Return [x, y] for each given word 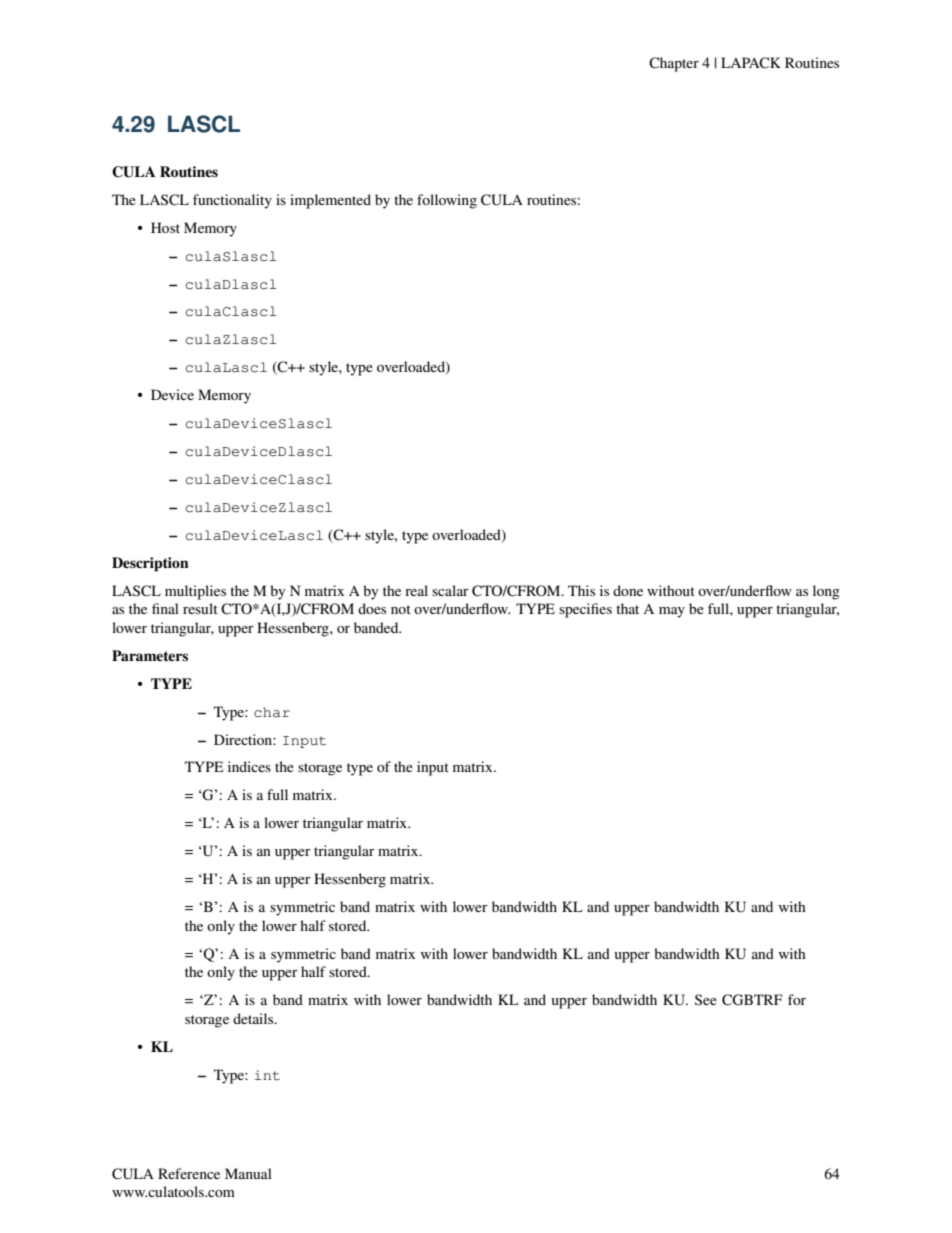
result [200, 608]
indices [249, 766]
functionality [232, 201]
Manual [248, 1173]
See [706, 999]
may [672, 612]
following [447, 201]
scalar [450, 590]
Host [165, 227]
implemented [330, 201]
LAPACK [751, 63]
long [826, 592]
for [797, 999]
